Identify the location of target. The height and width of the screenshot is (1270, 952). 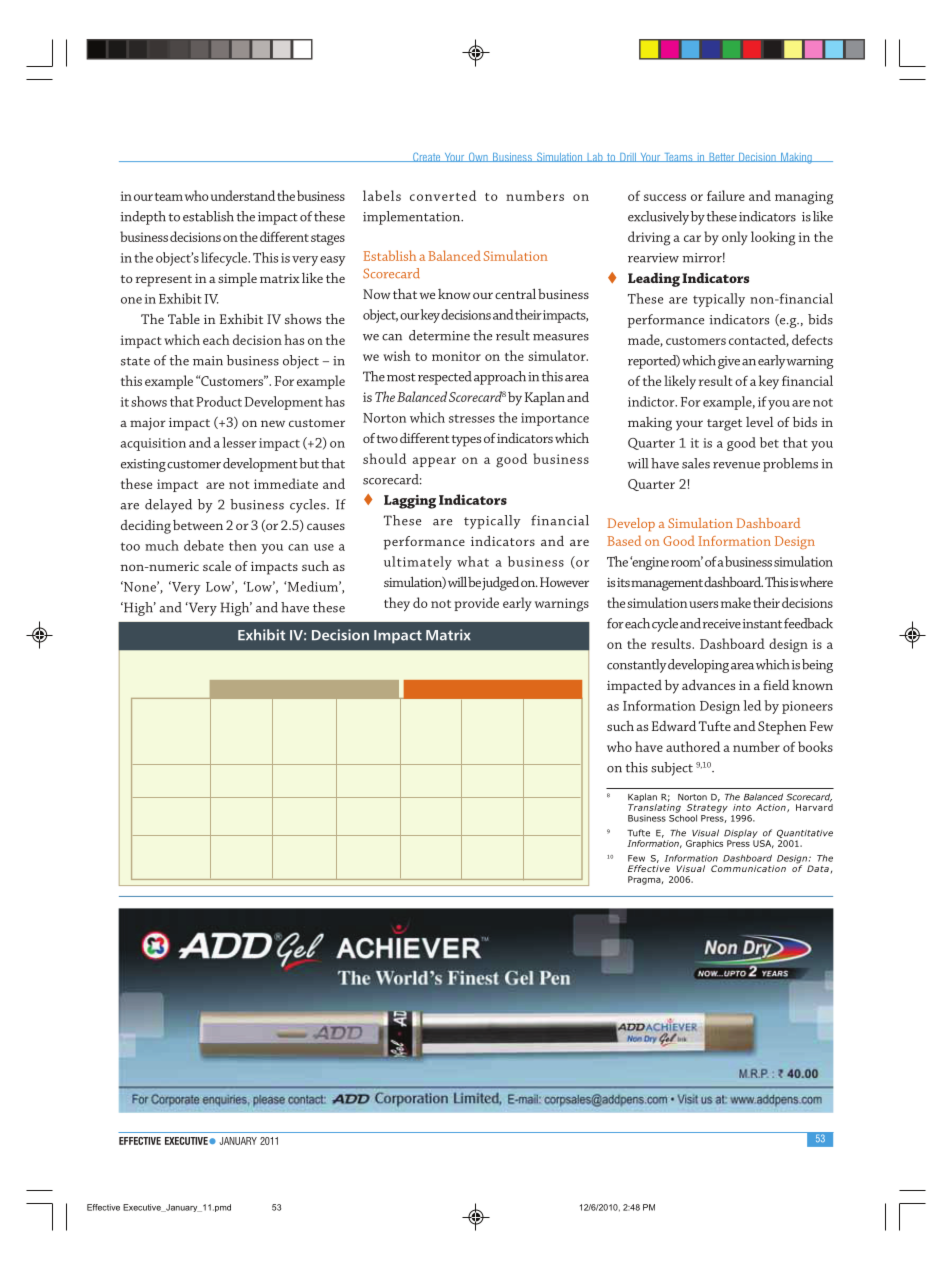
(724, 425).
